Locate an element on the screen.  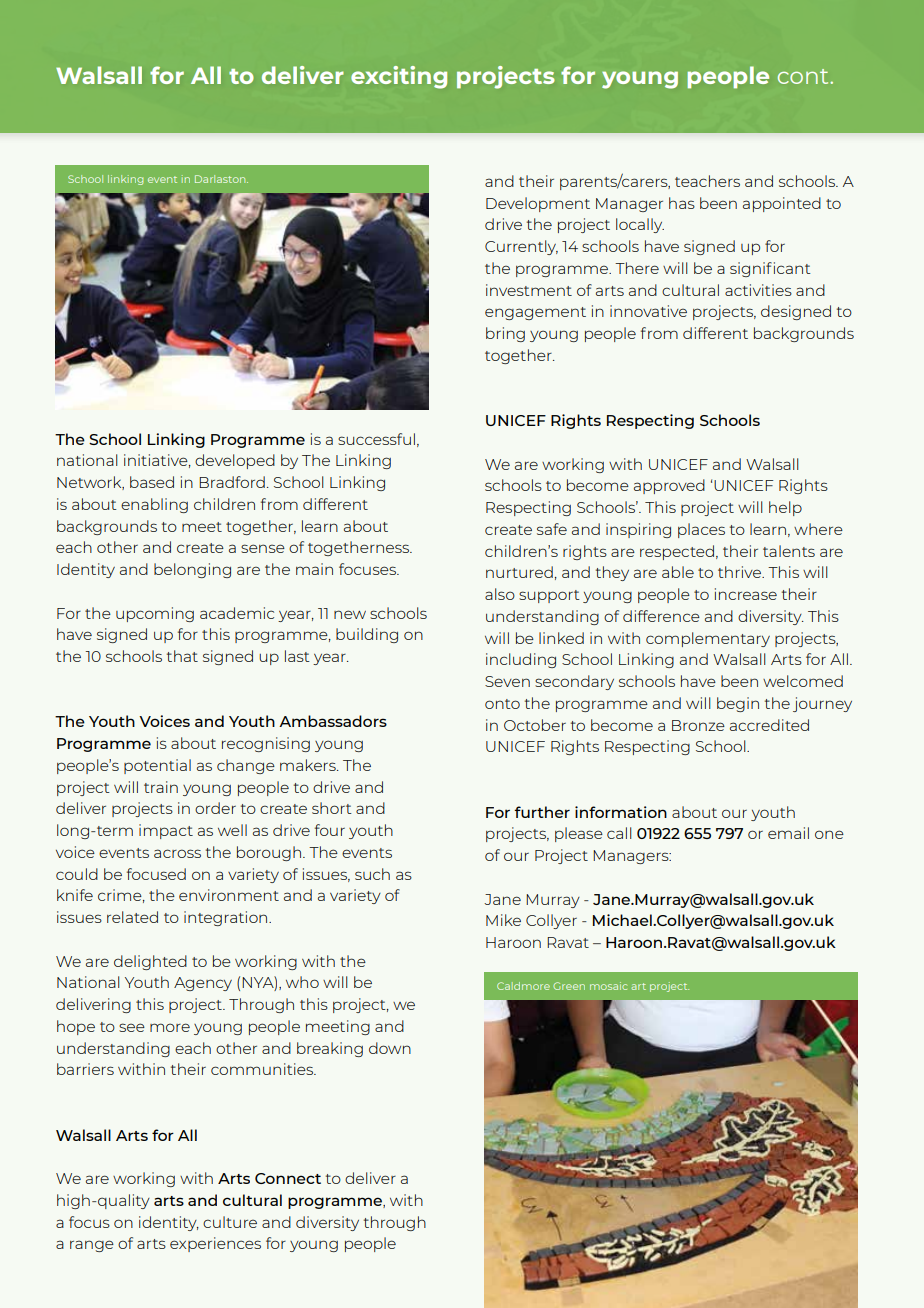
culture is located at coordinates (230, 1222).
